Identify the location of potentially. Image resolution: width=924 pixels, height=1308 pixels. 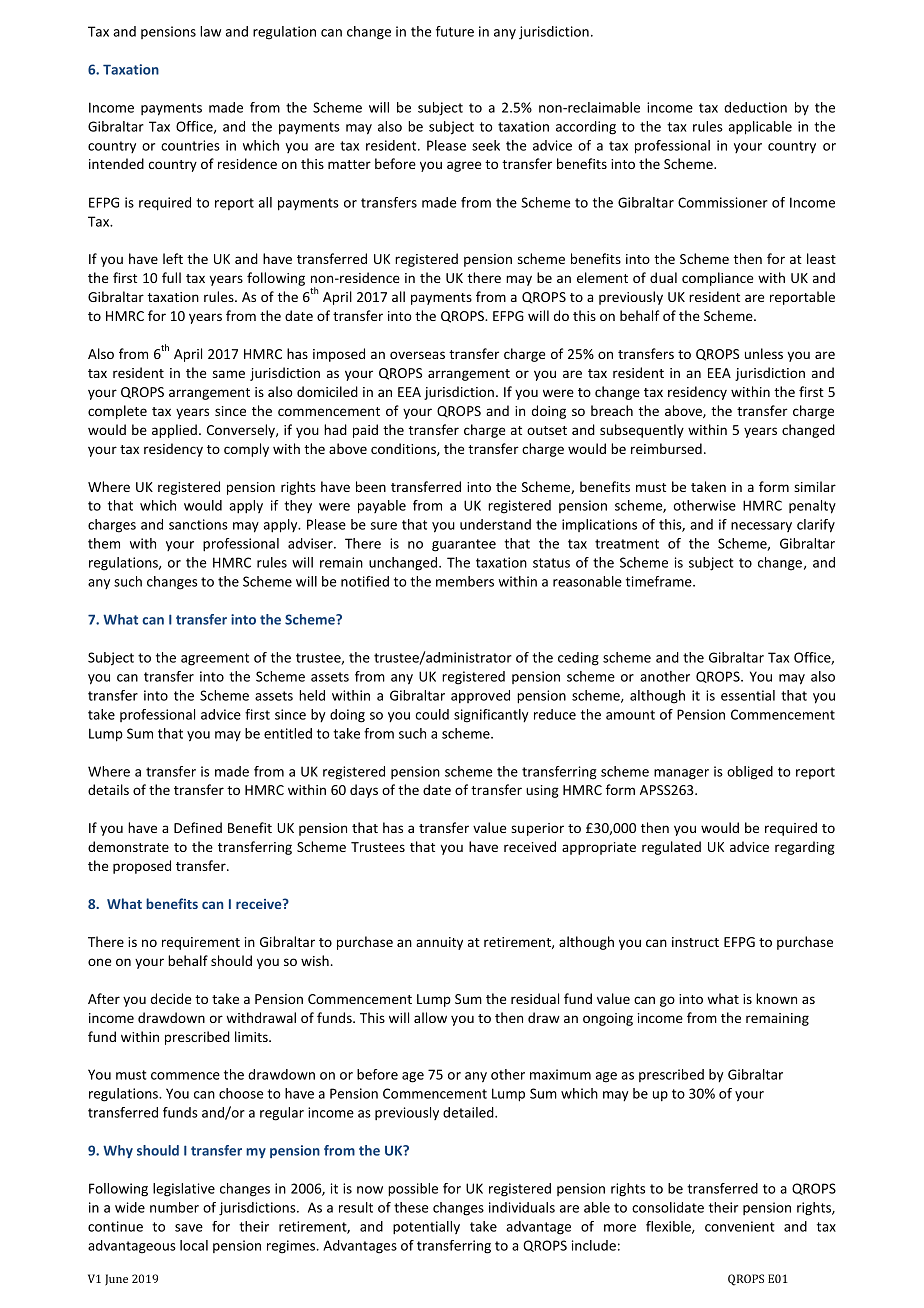
(426, 1228).
